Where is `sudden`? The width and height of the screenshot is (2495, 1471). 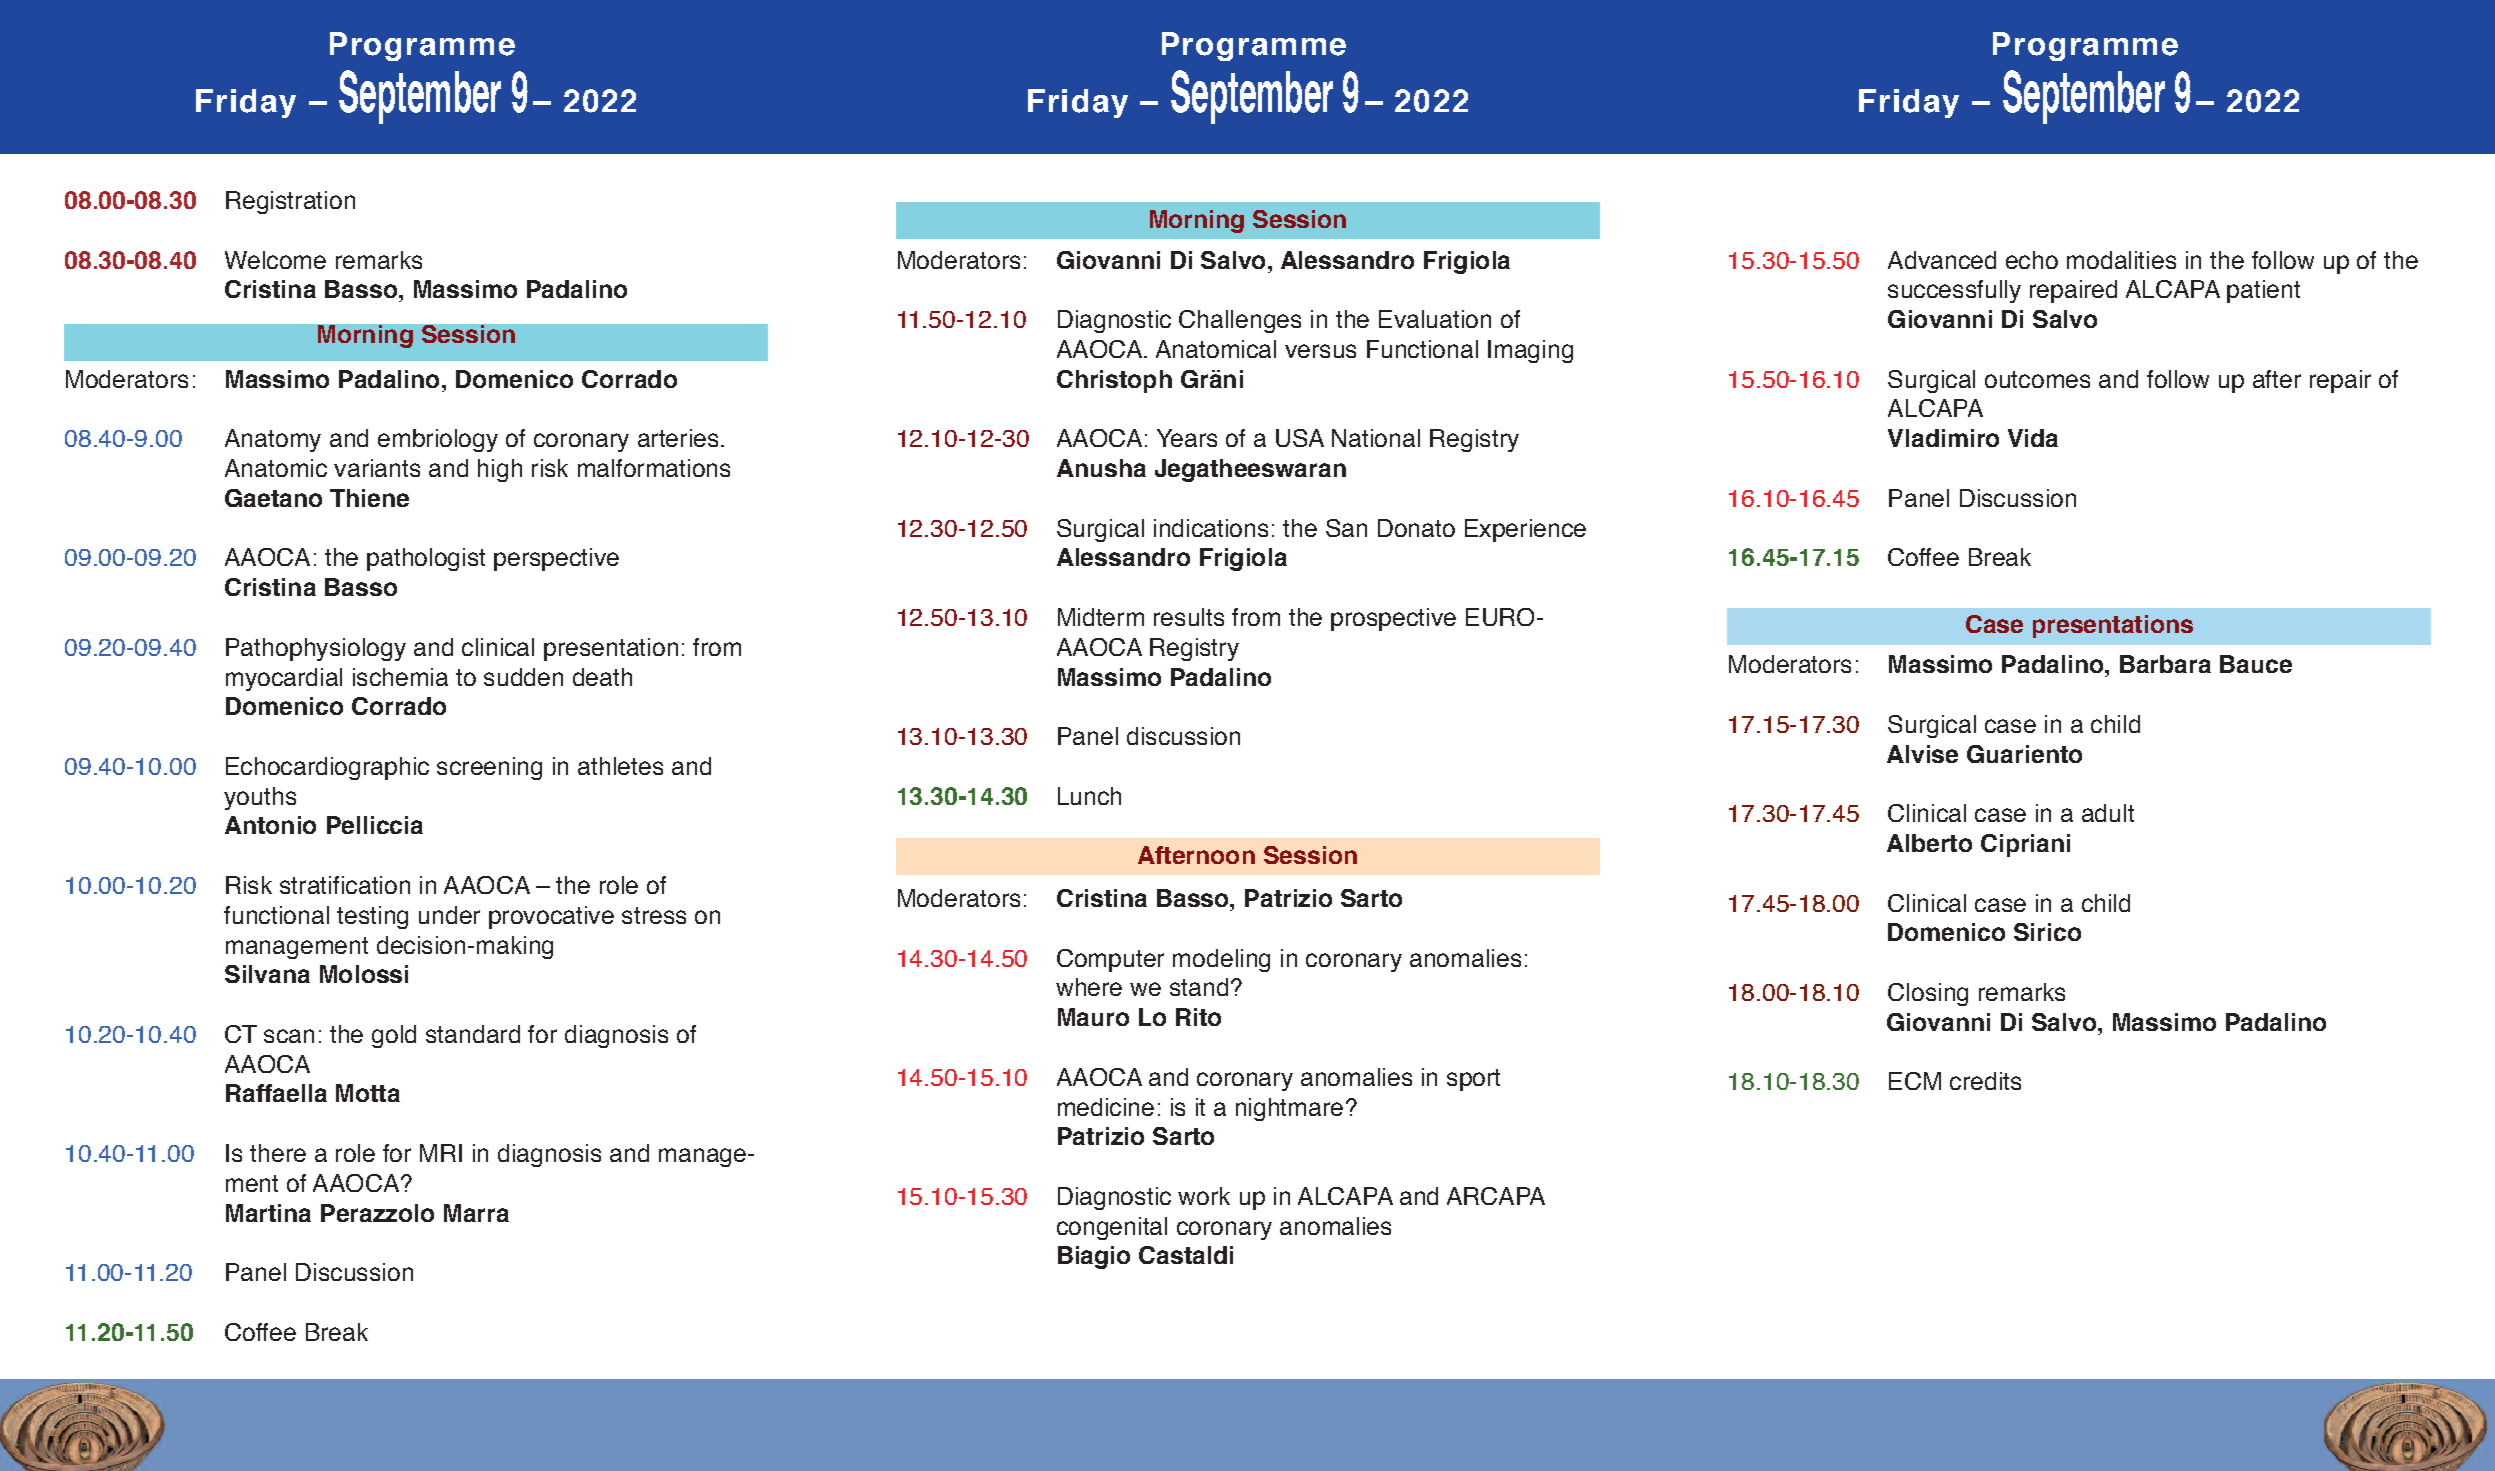 sudden is located at coordinates (523, 677).
